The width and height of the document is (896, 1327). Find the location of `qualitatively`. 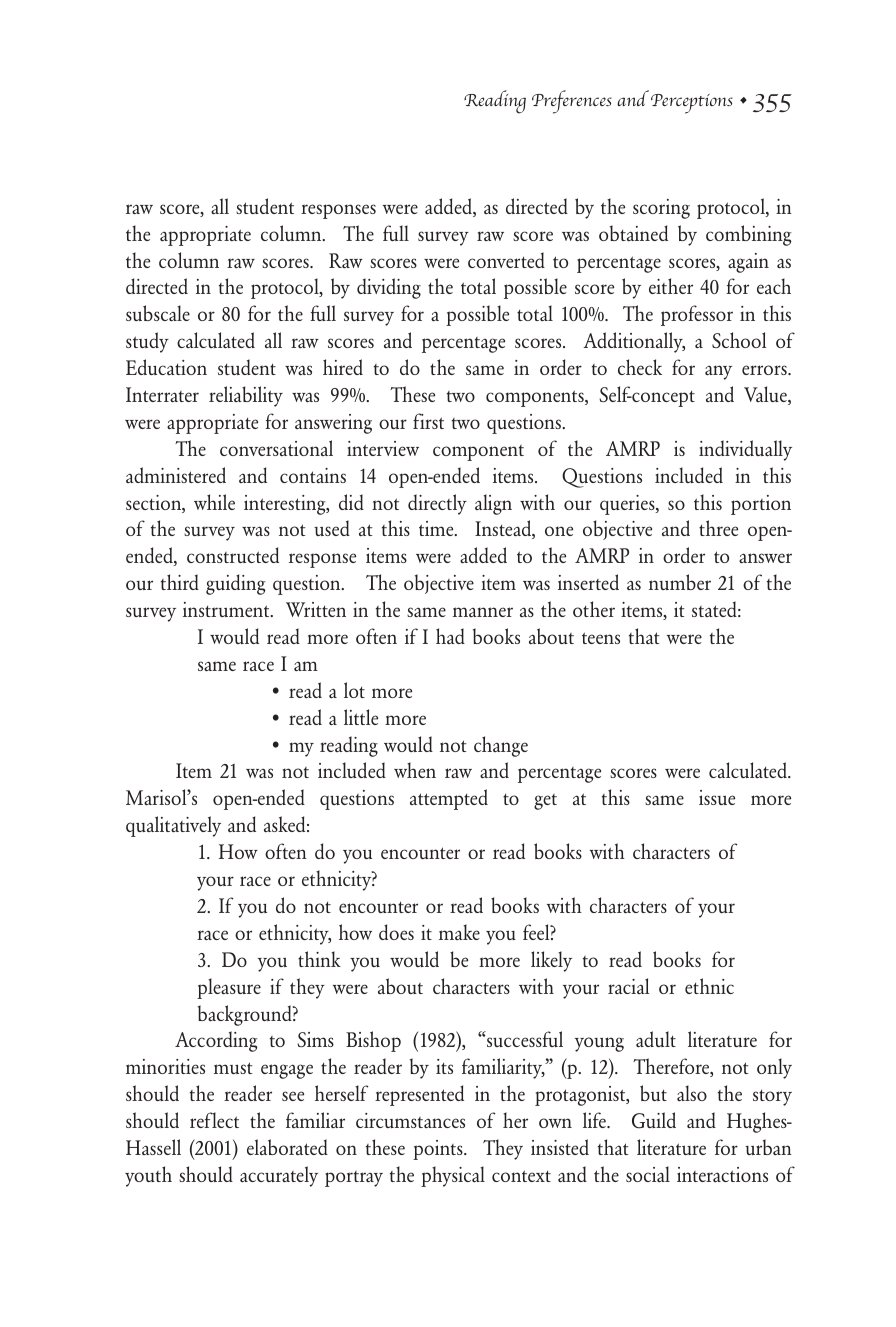

qualitatively is located at coordinates (173, 826).
